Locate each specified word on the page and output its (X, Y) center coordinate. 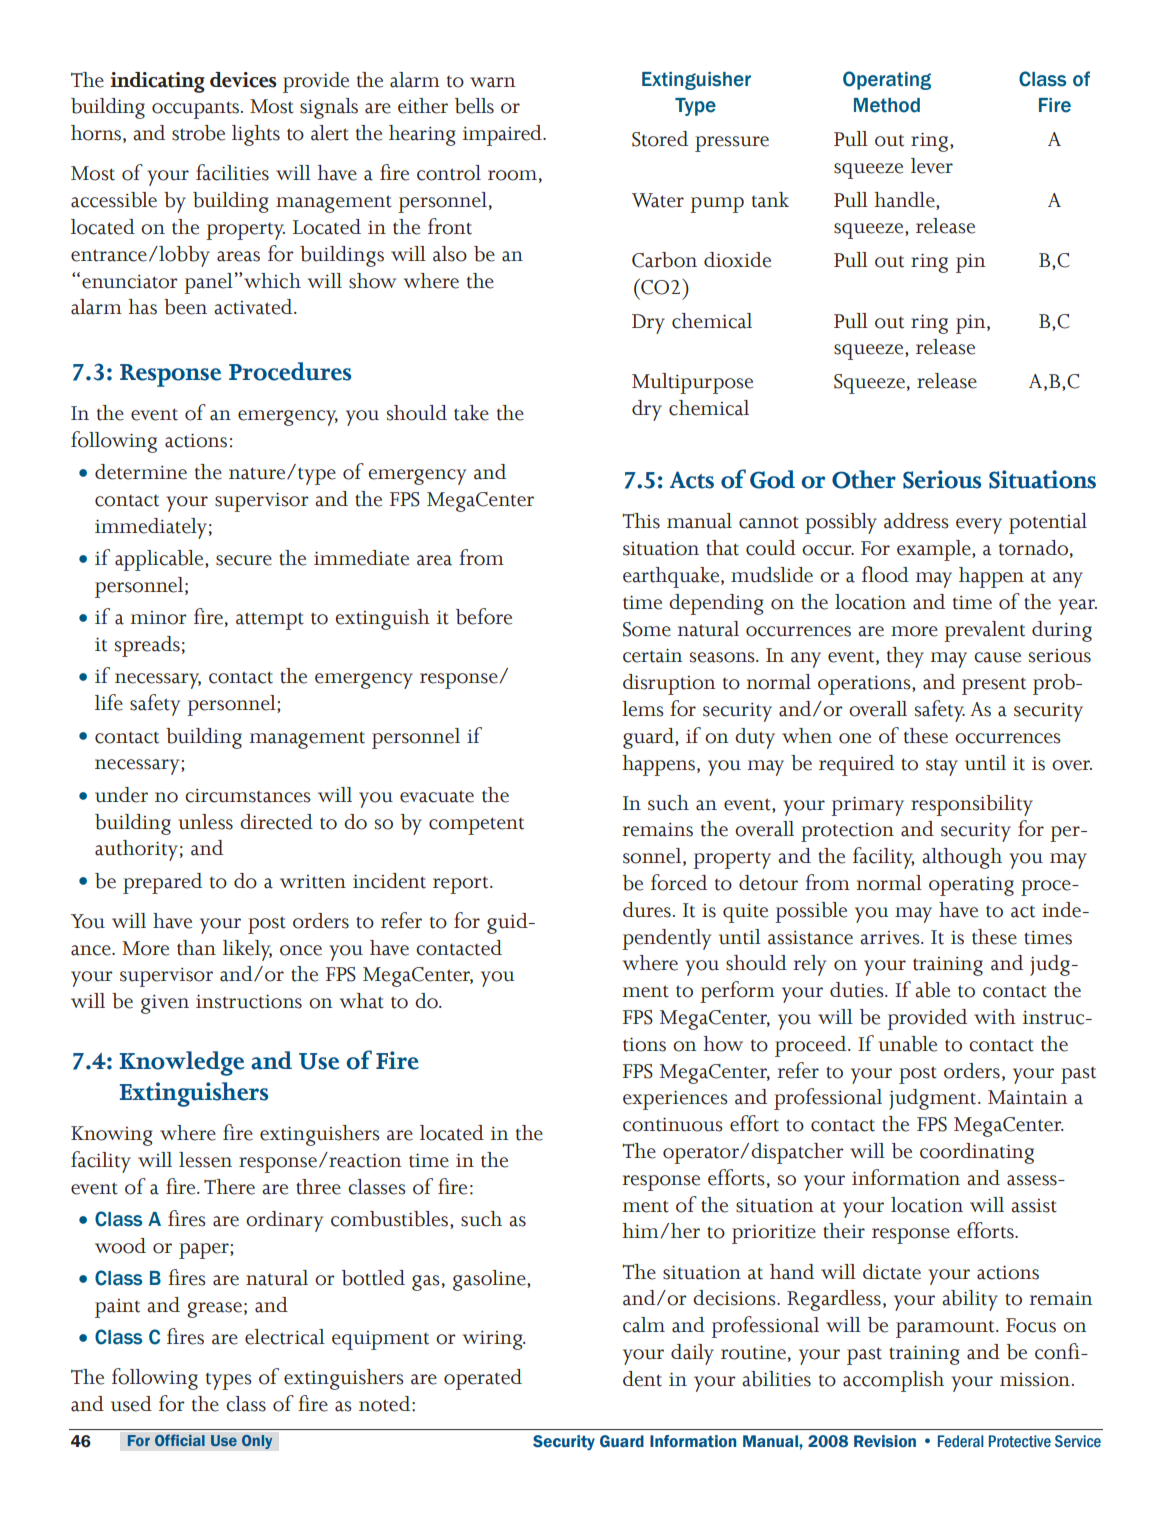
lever (932, 166)
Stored (660, 139)
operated (483, 1379)
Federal (961, 1441)
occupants (197, 110)
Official (180, 1440)
